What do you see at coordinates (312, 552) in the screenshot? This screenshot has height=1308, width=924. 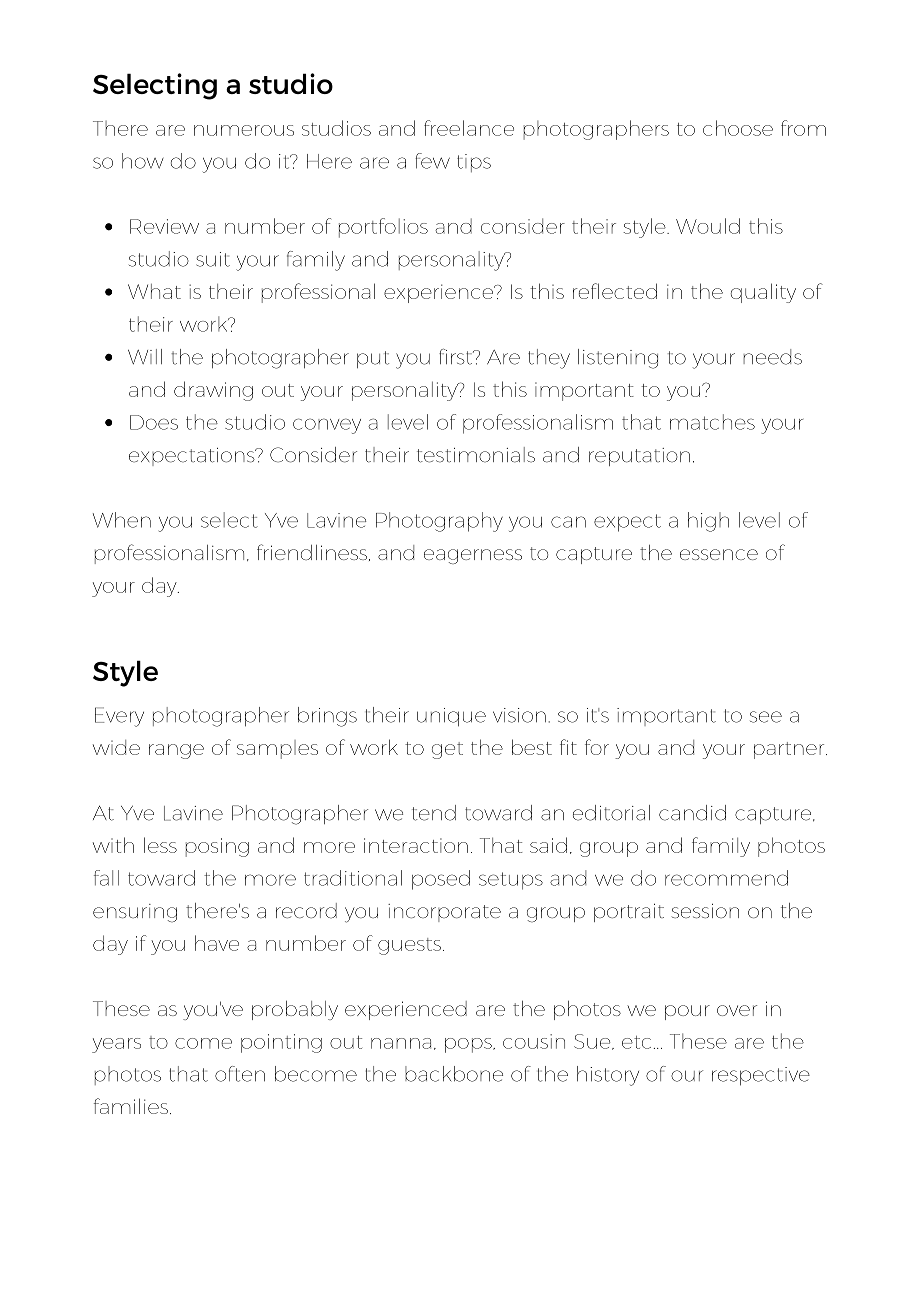 I see `friendliness` at bounding box center [312, 552].
